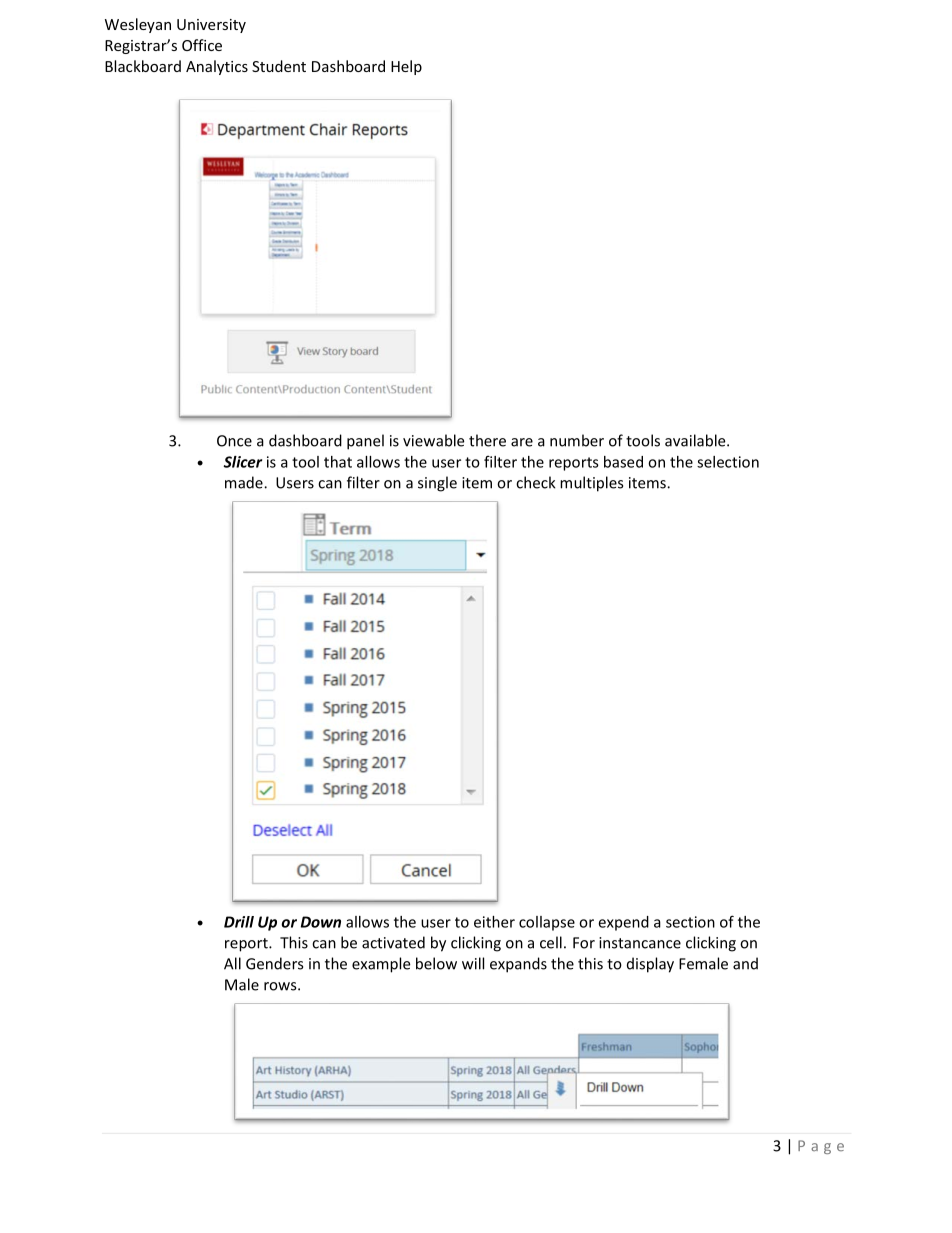 Image resolution: width=952 pixels, height=1233 pixels. What do you see at coordinates (406, 67) in the image?
I see `Help` at bounding box center [406, 67].
